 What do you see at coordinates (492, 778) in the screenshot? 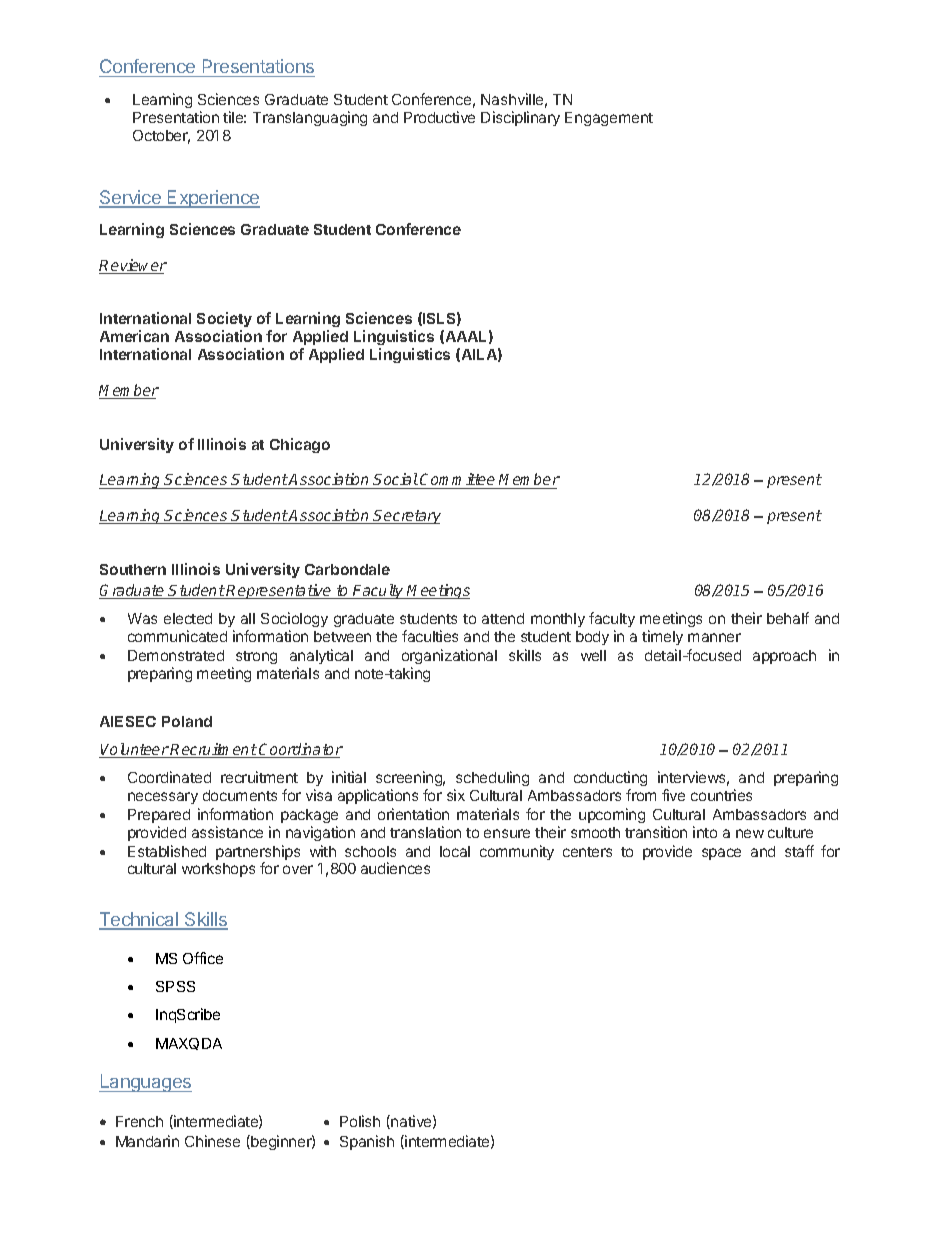
I see `scheduling` at bounding box center [492, 778].
